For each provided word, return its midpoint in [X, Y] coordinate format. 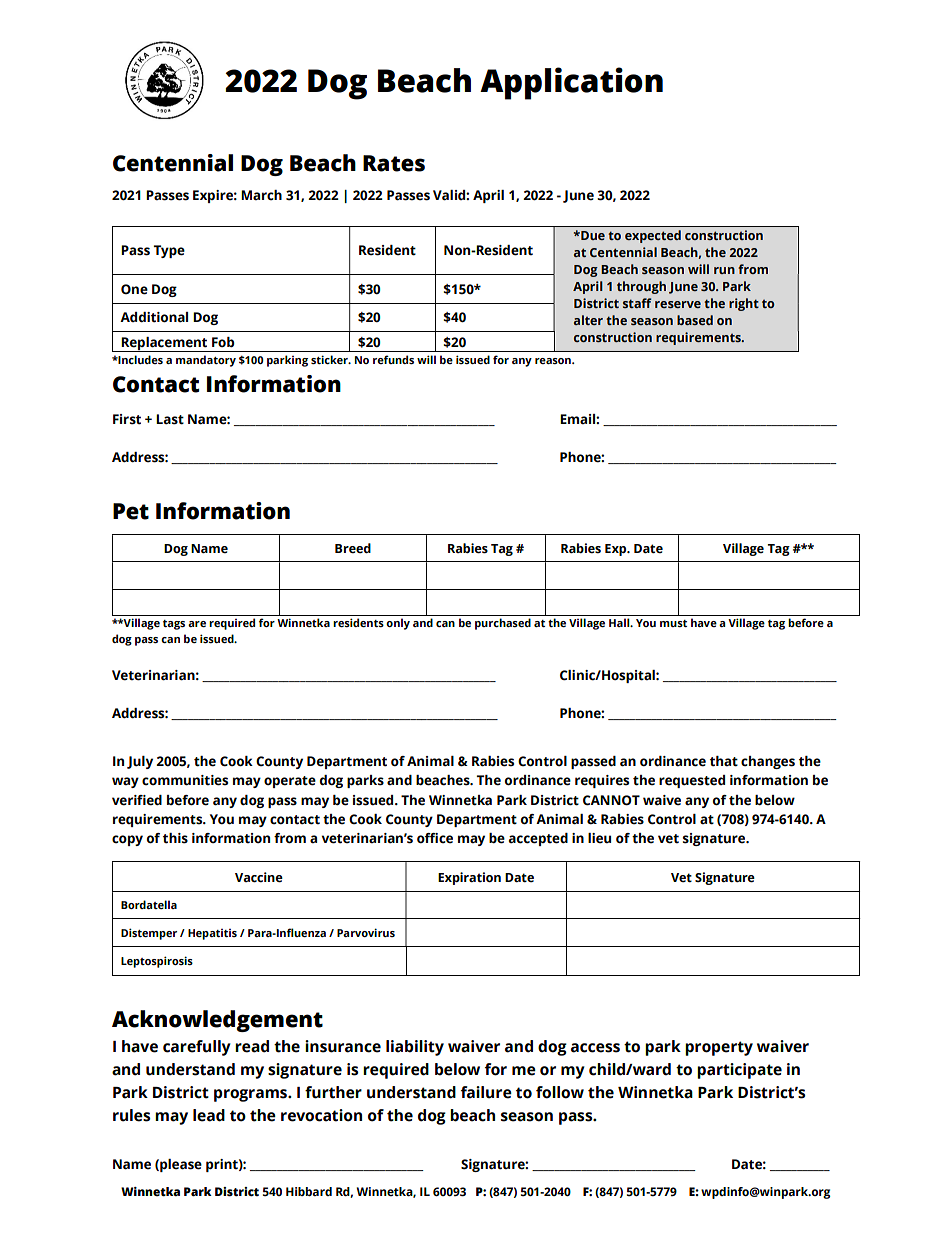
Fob [223, 342]
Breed [353, 548]
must [673, 623]
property [719, 1048]
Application [571, 83]
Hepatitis [212, 934]
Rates [394, 163]
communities [185, 780]
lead [209, 1115]
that [724, 761]
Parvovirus [366, 932]
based [695, 320]
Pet [131, 511]
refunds [393, 359]
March [261, 195]
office [435, 838]
